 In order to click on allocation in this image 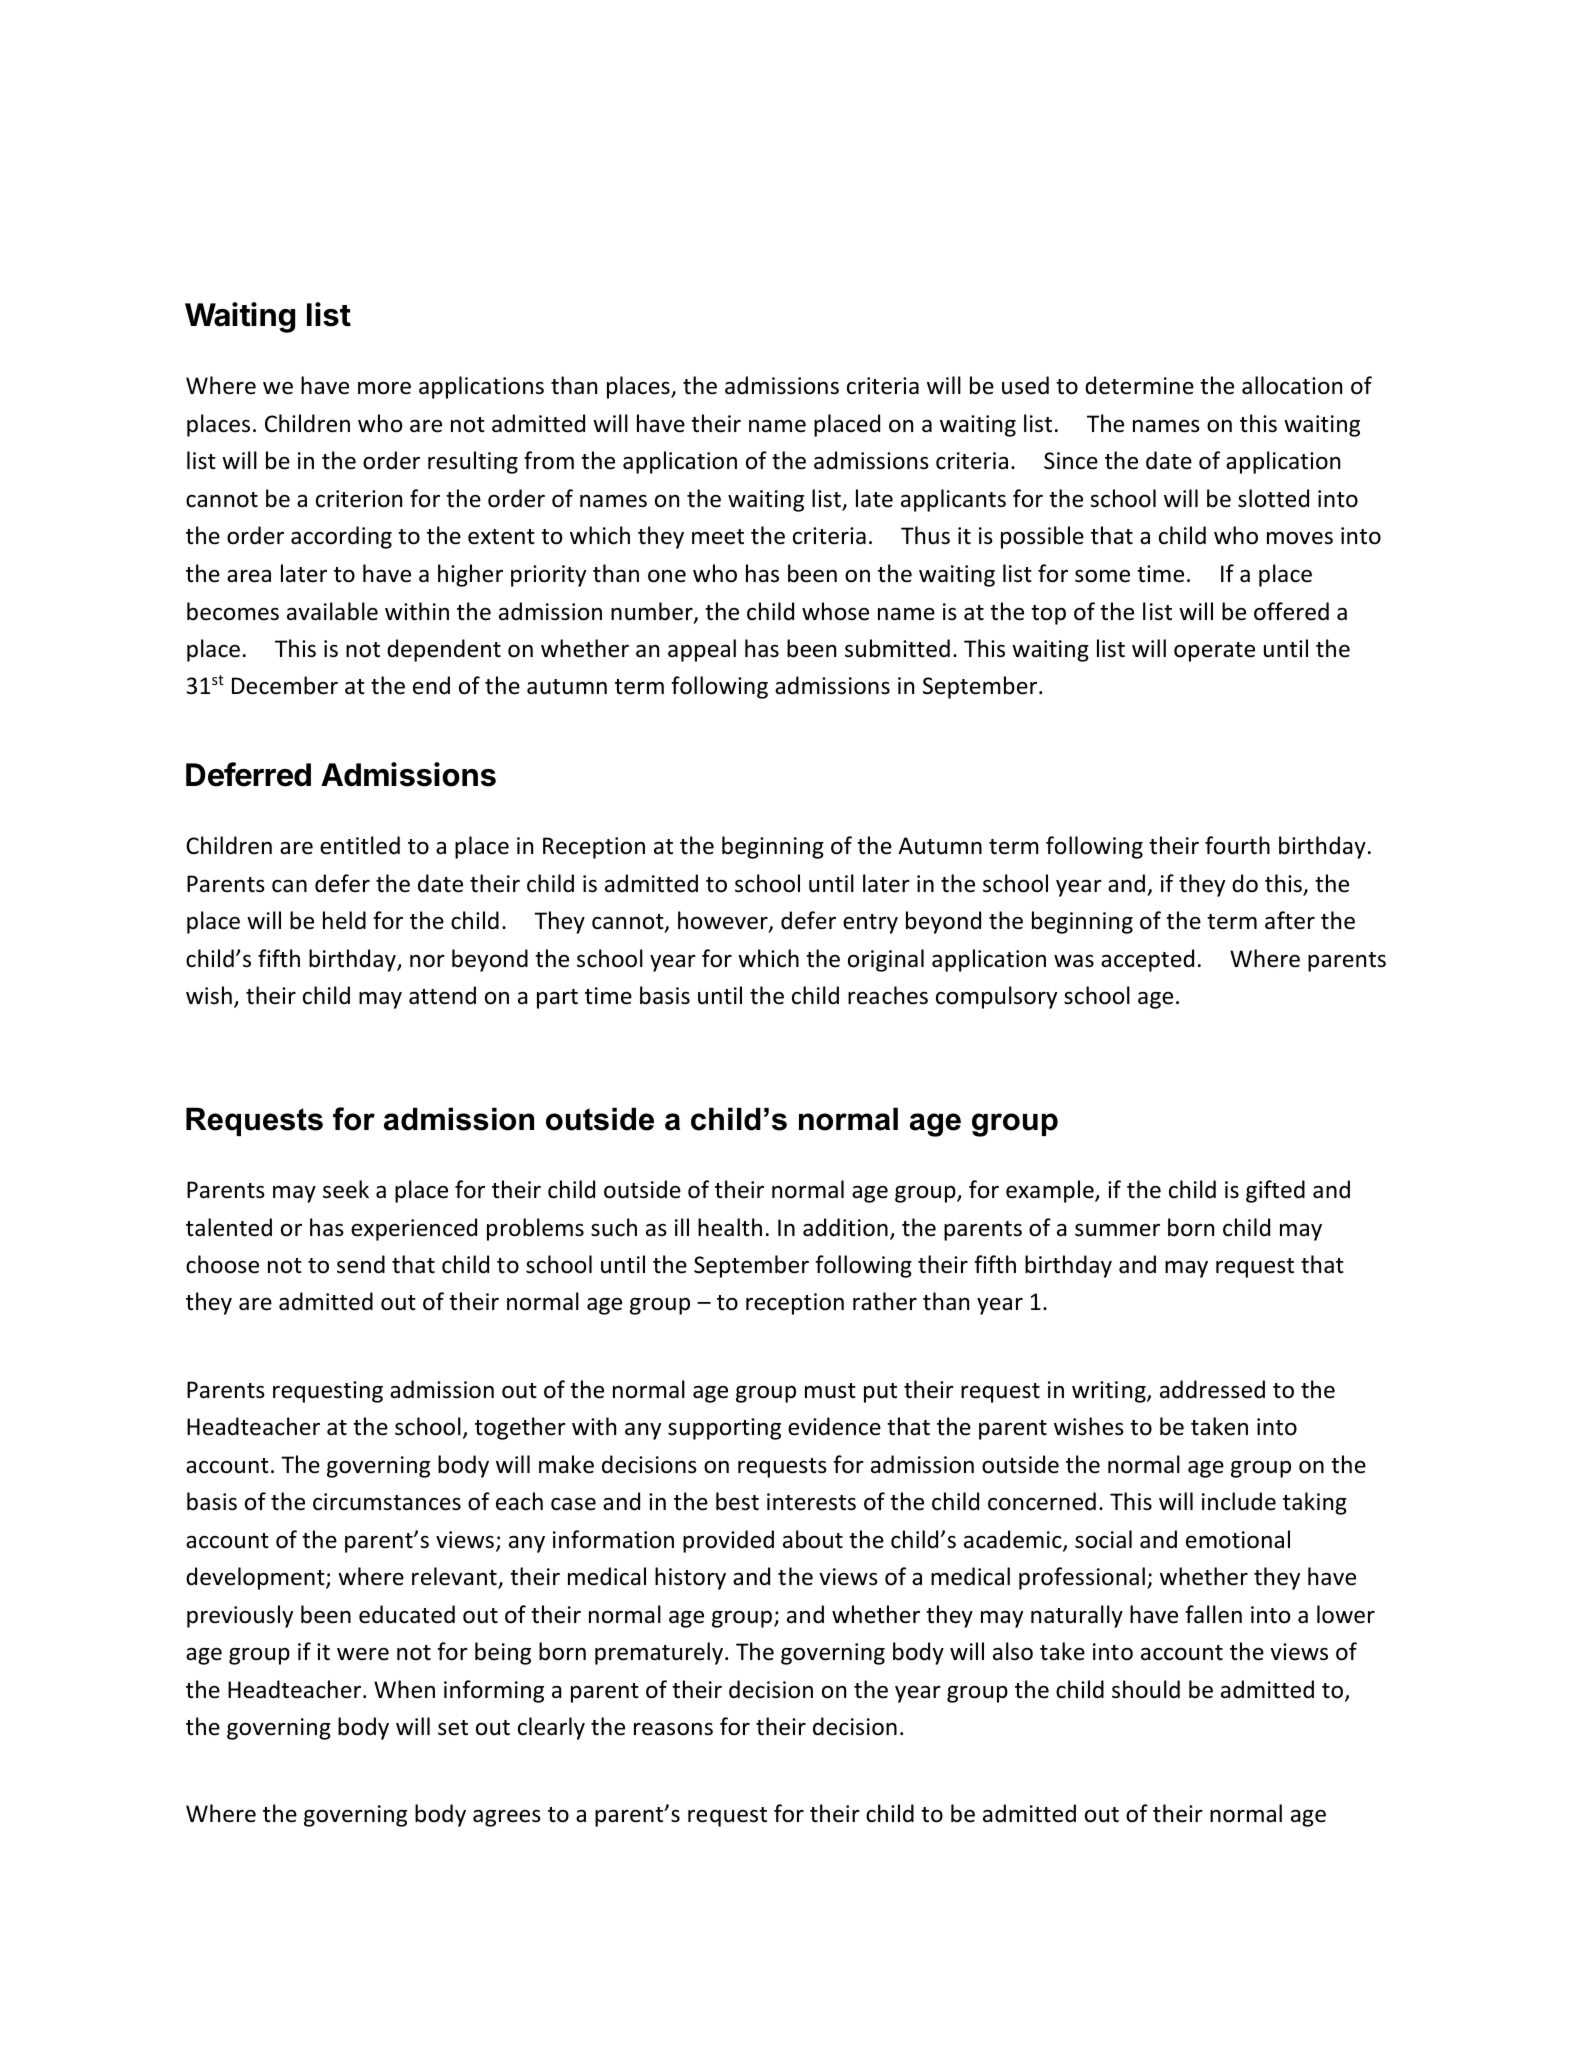, I will do `click(1292, 385)`.
